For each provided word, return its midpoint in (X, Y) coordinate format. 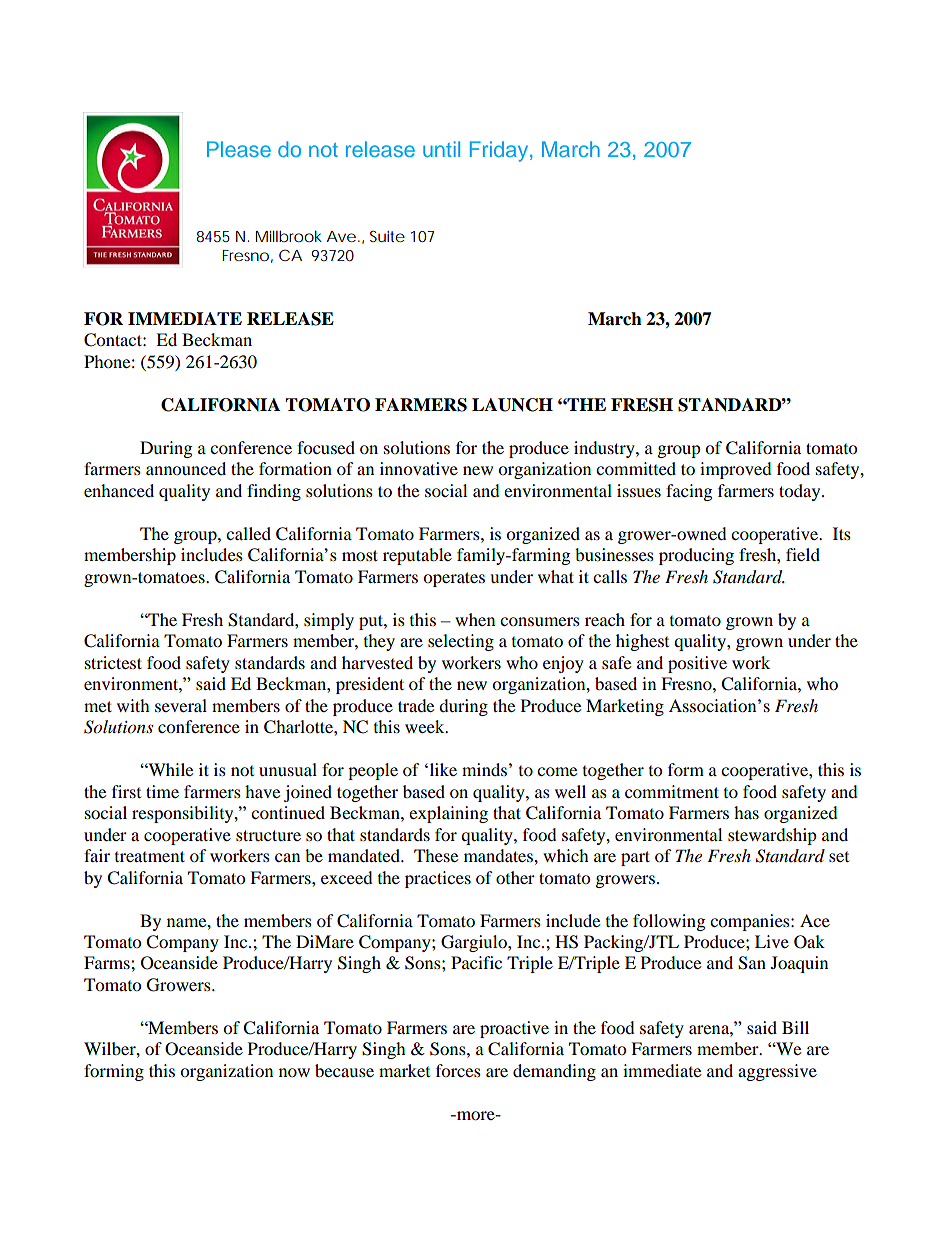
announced (186, 468)
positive (697, 664)
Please (239, 149)
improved (736, 470)
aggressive (777, 1072)
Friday (500, 151)
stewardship (772, 836)
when (475, 619)
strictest (113, 662)
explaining (448, 814)
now (294, 1072)
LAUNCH (512, 405)
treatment (150, 856)
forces (458, 1070)
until (441, 149)
